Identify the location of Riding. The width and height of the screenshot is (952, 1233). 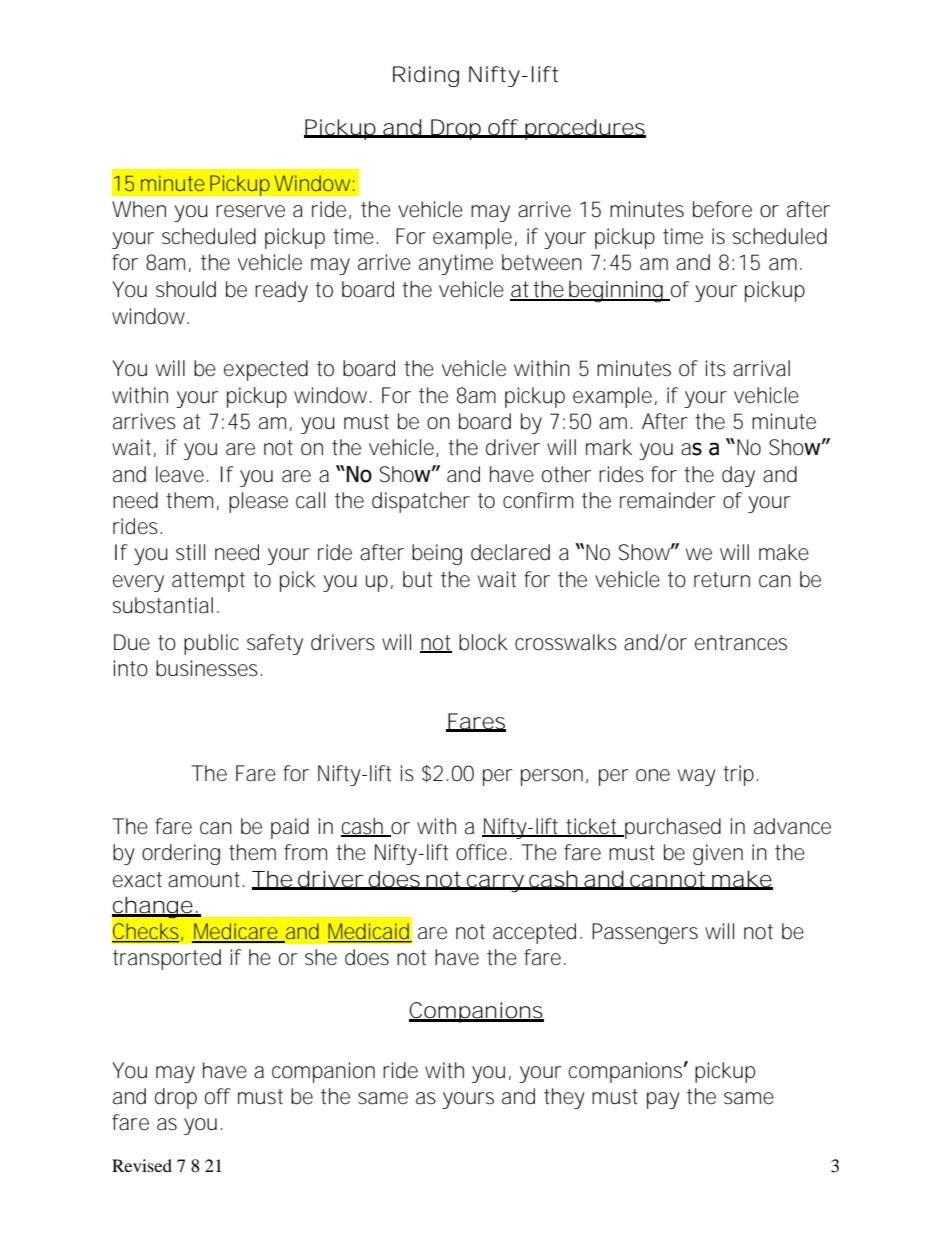
(426, 76).
